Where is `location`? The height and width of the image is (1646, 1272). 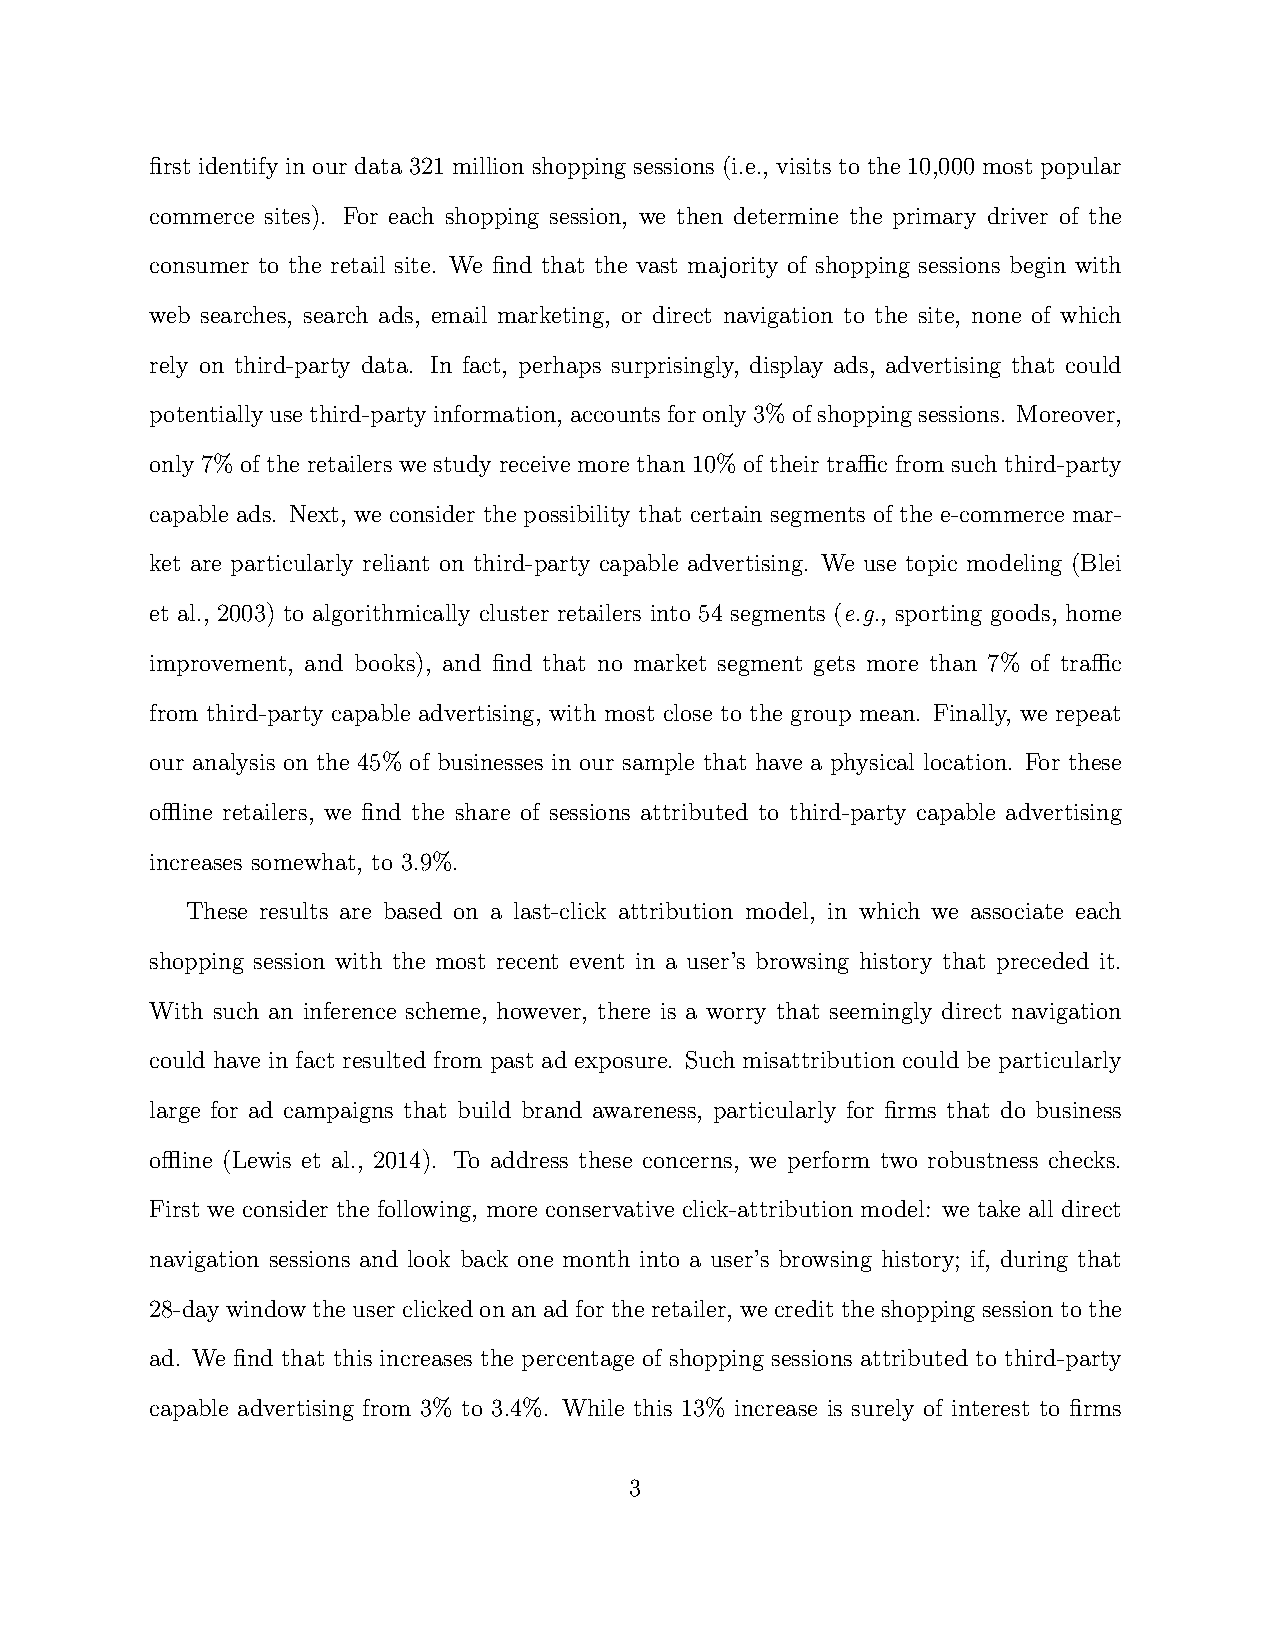 location is located at coordinates (965, 761).
